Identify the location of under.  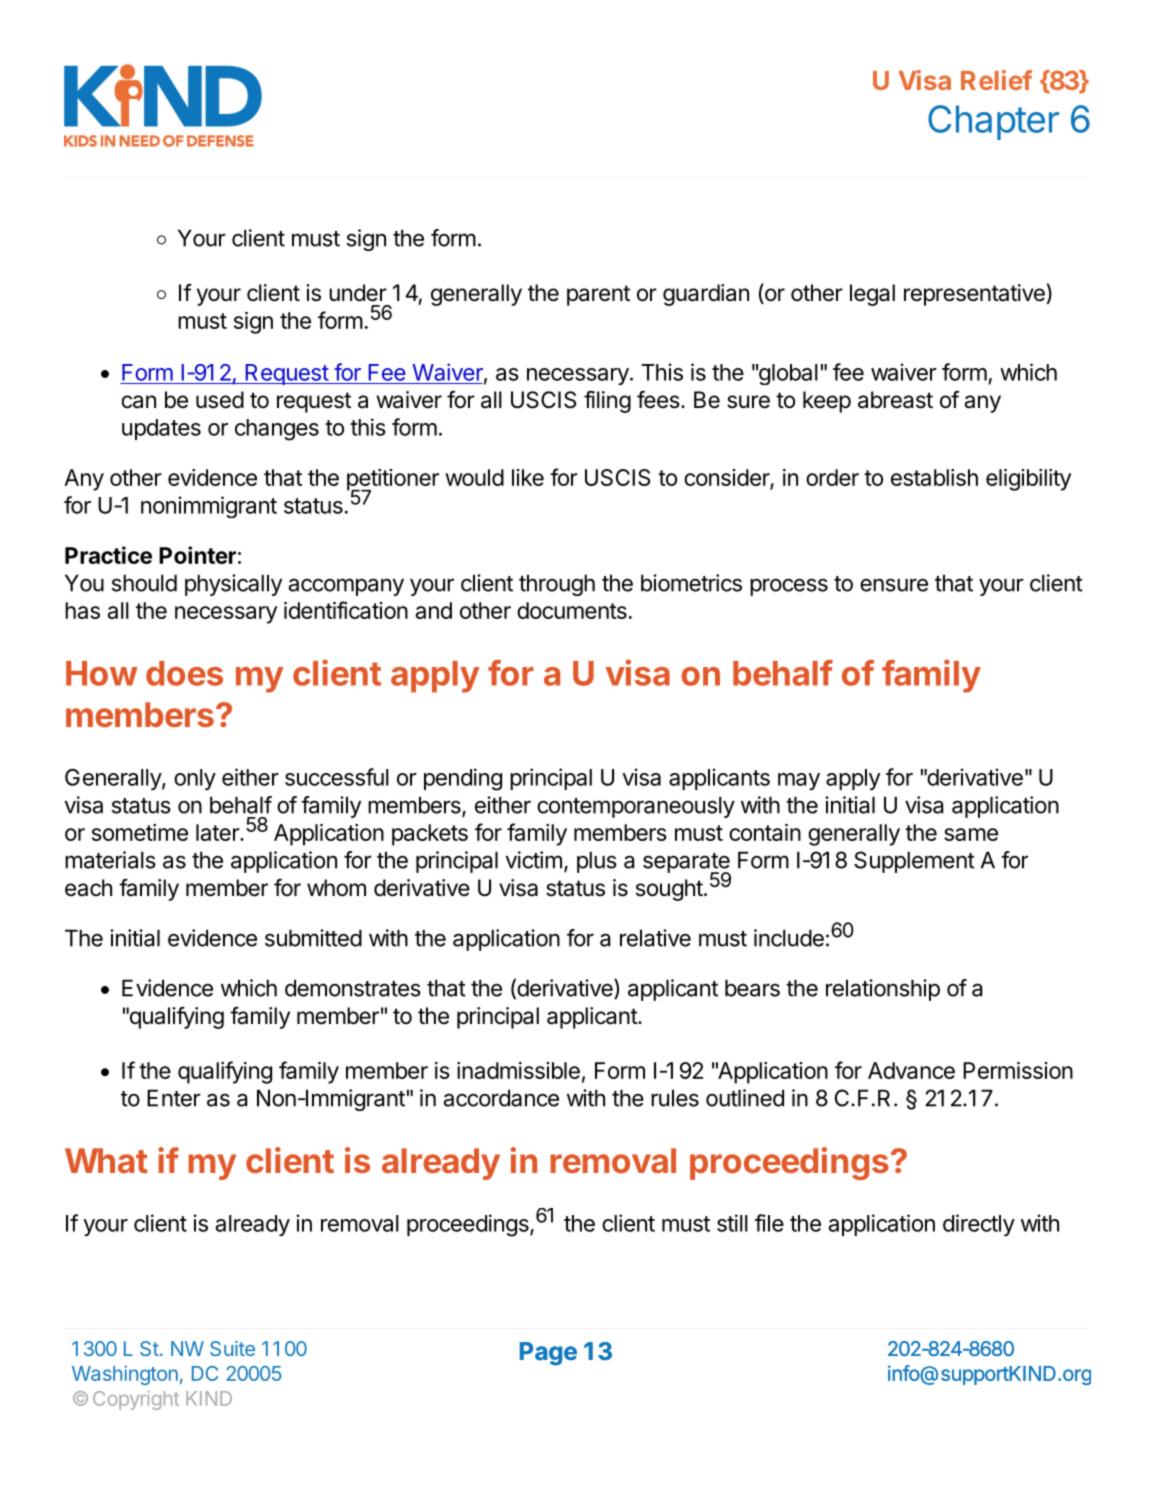
(358, 293).
